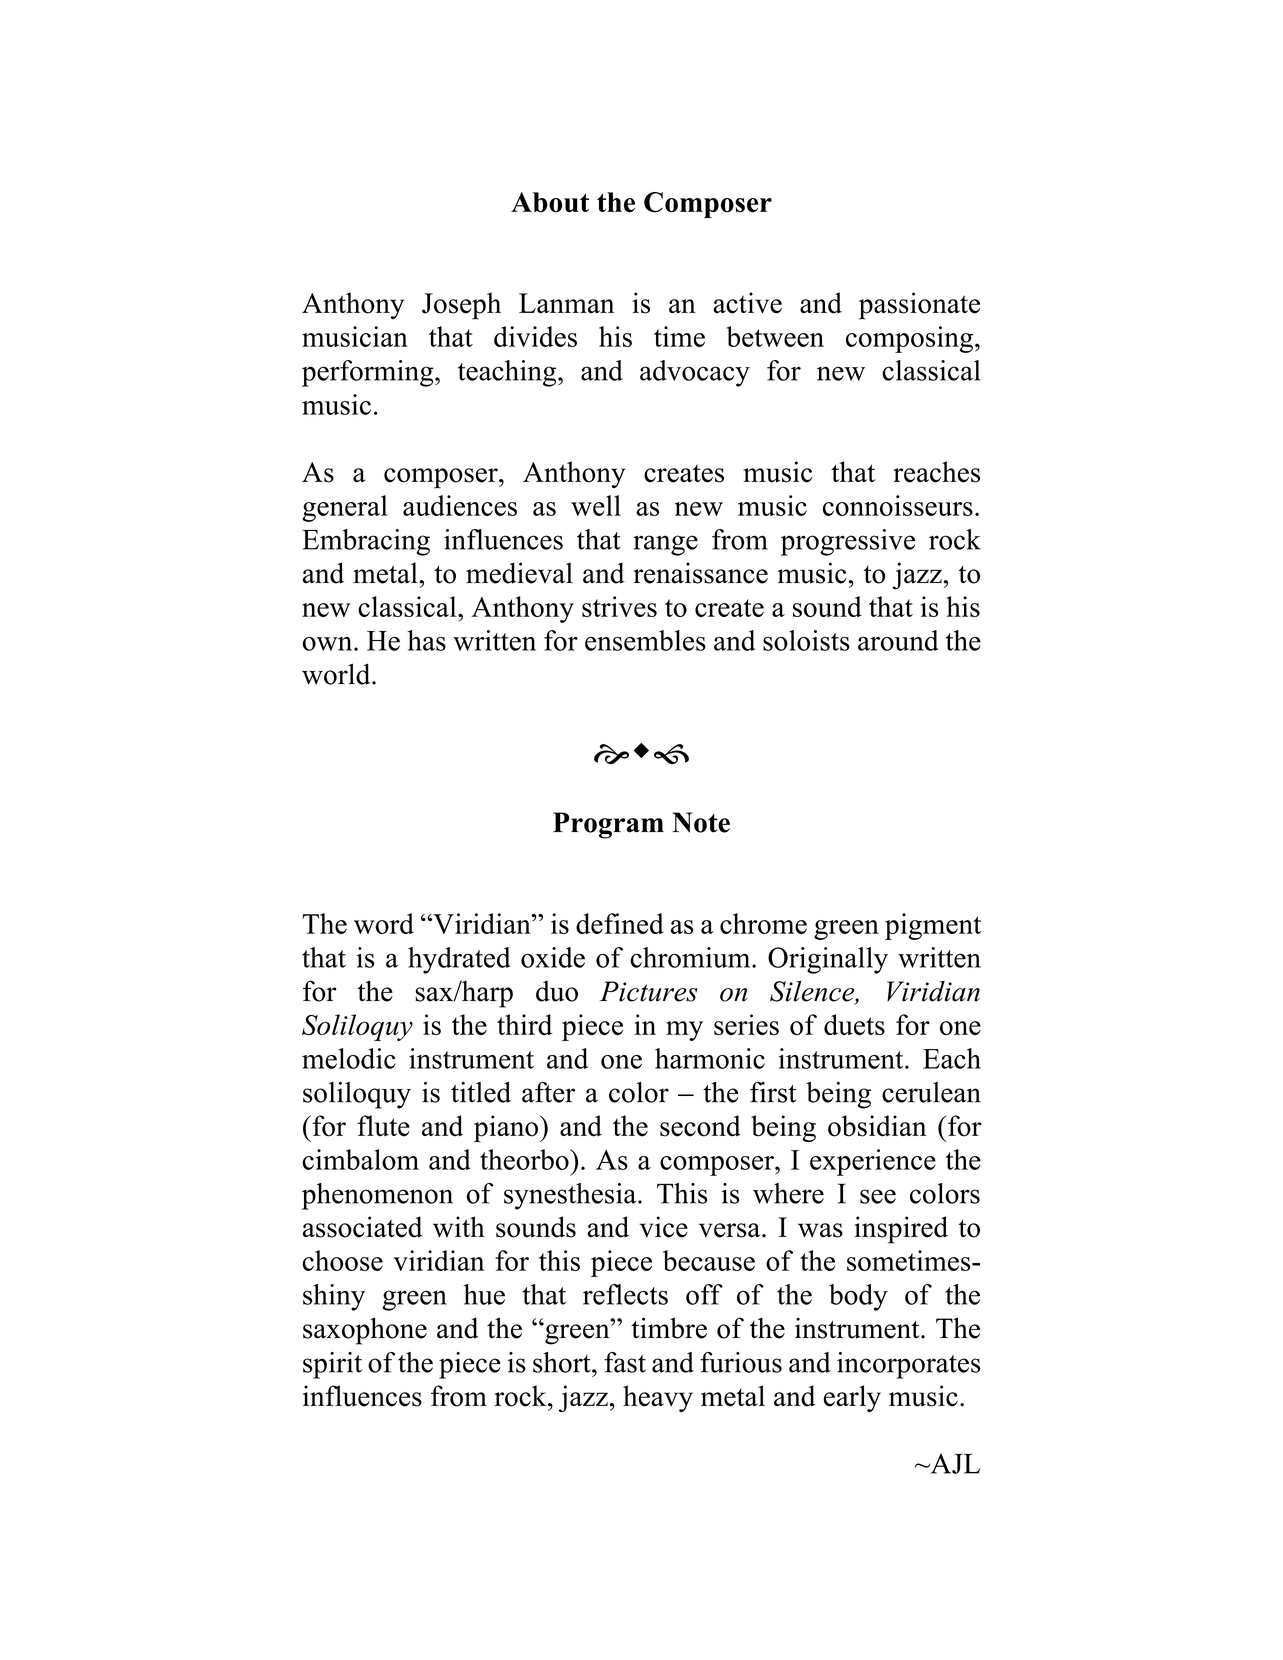 This screenshot has width=1283, height=1660. I want to click on About, so click(550, 202).
